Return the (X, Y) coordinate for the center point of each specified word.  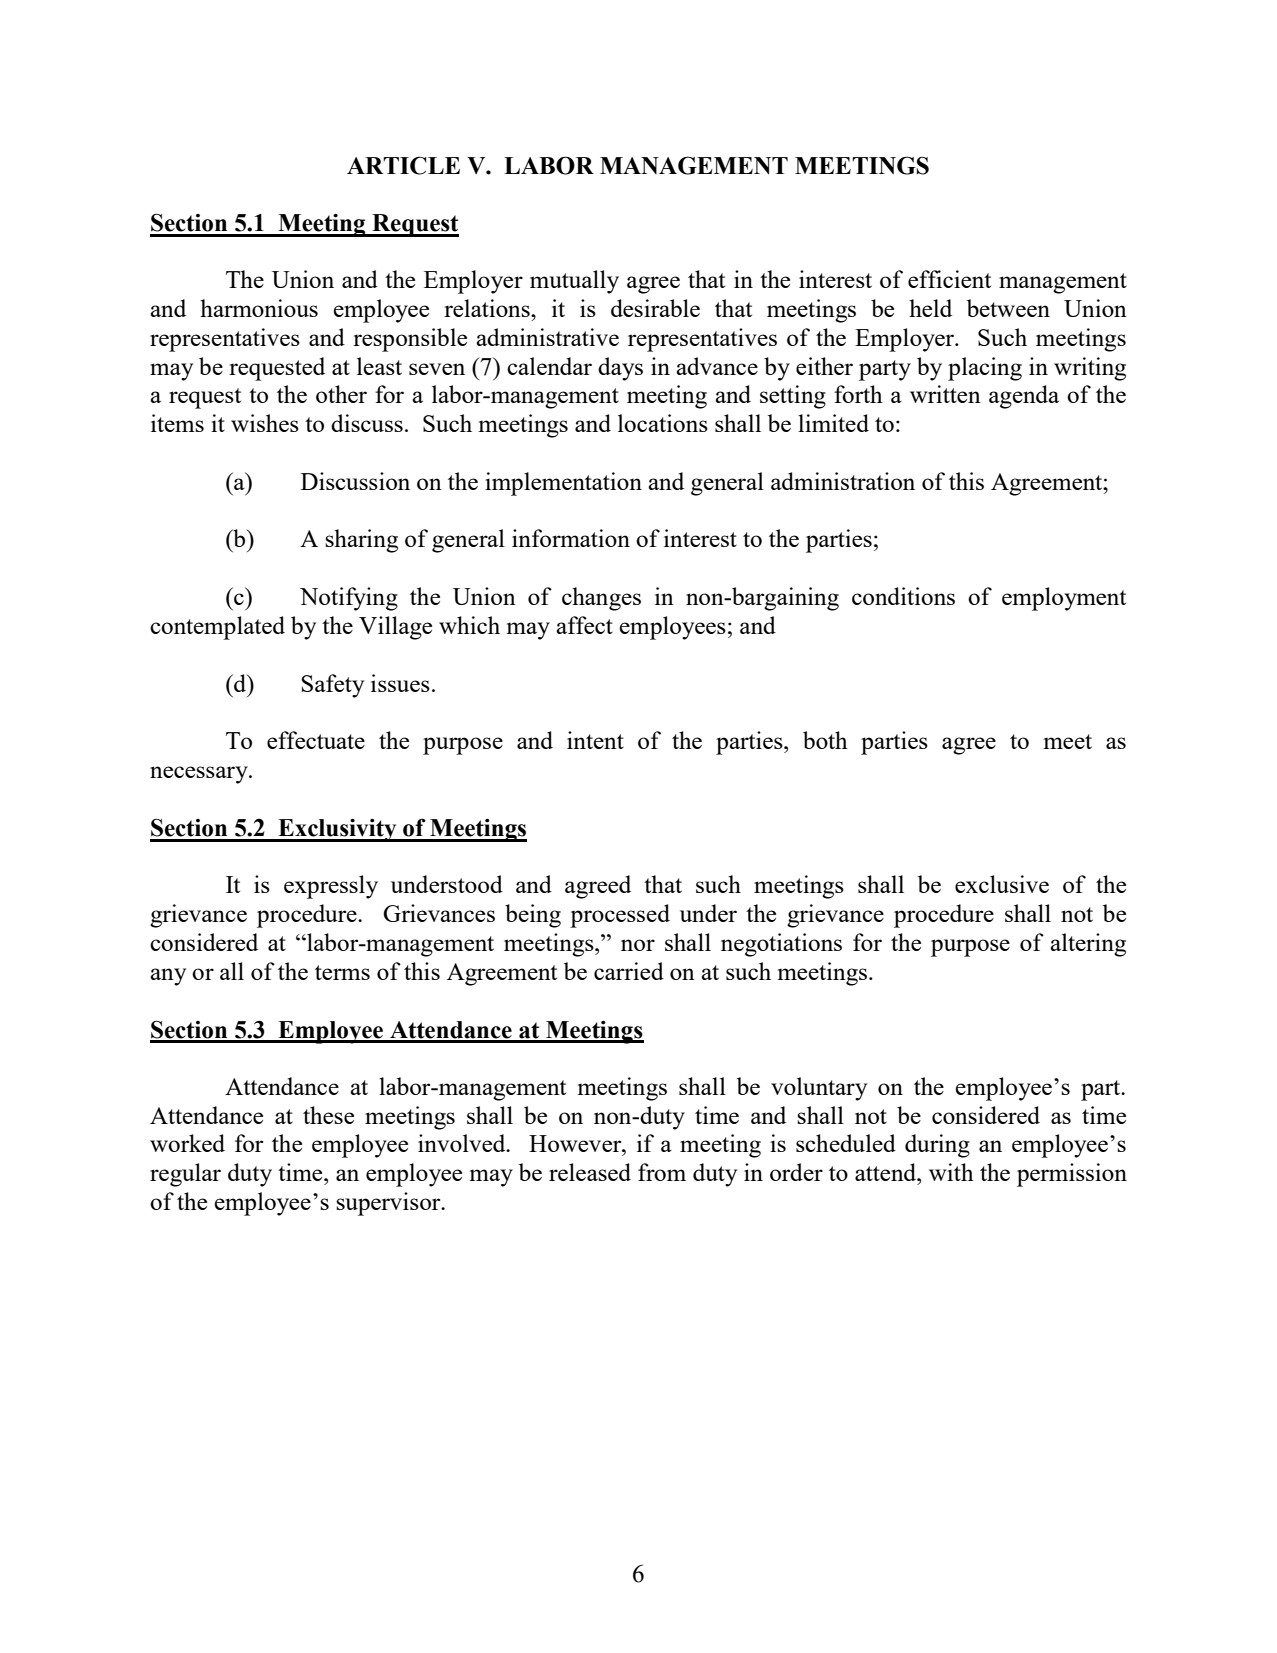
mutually (574, 282)
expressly (331, 887)
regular (185, 1175)
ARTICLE (403, 165)
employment (1064, 599)
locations (663, 423)
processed (620, 916)
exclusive (1002, 884)
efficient (949, 279)
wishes (265, 423)
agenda (1024, 397)
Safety (332, 686)
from (662, 1172)
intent (595, 740)
